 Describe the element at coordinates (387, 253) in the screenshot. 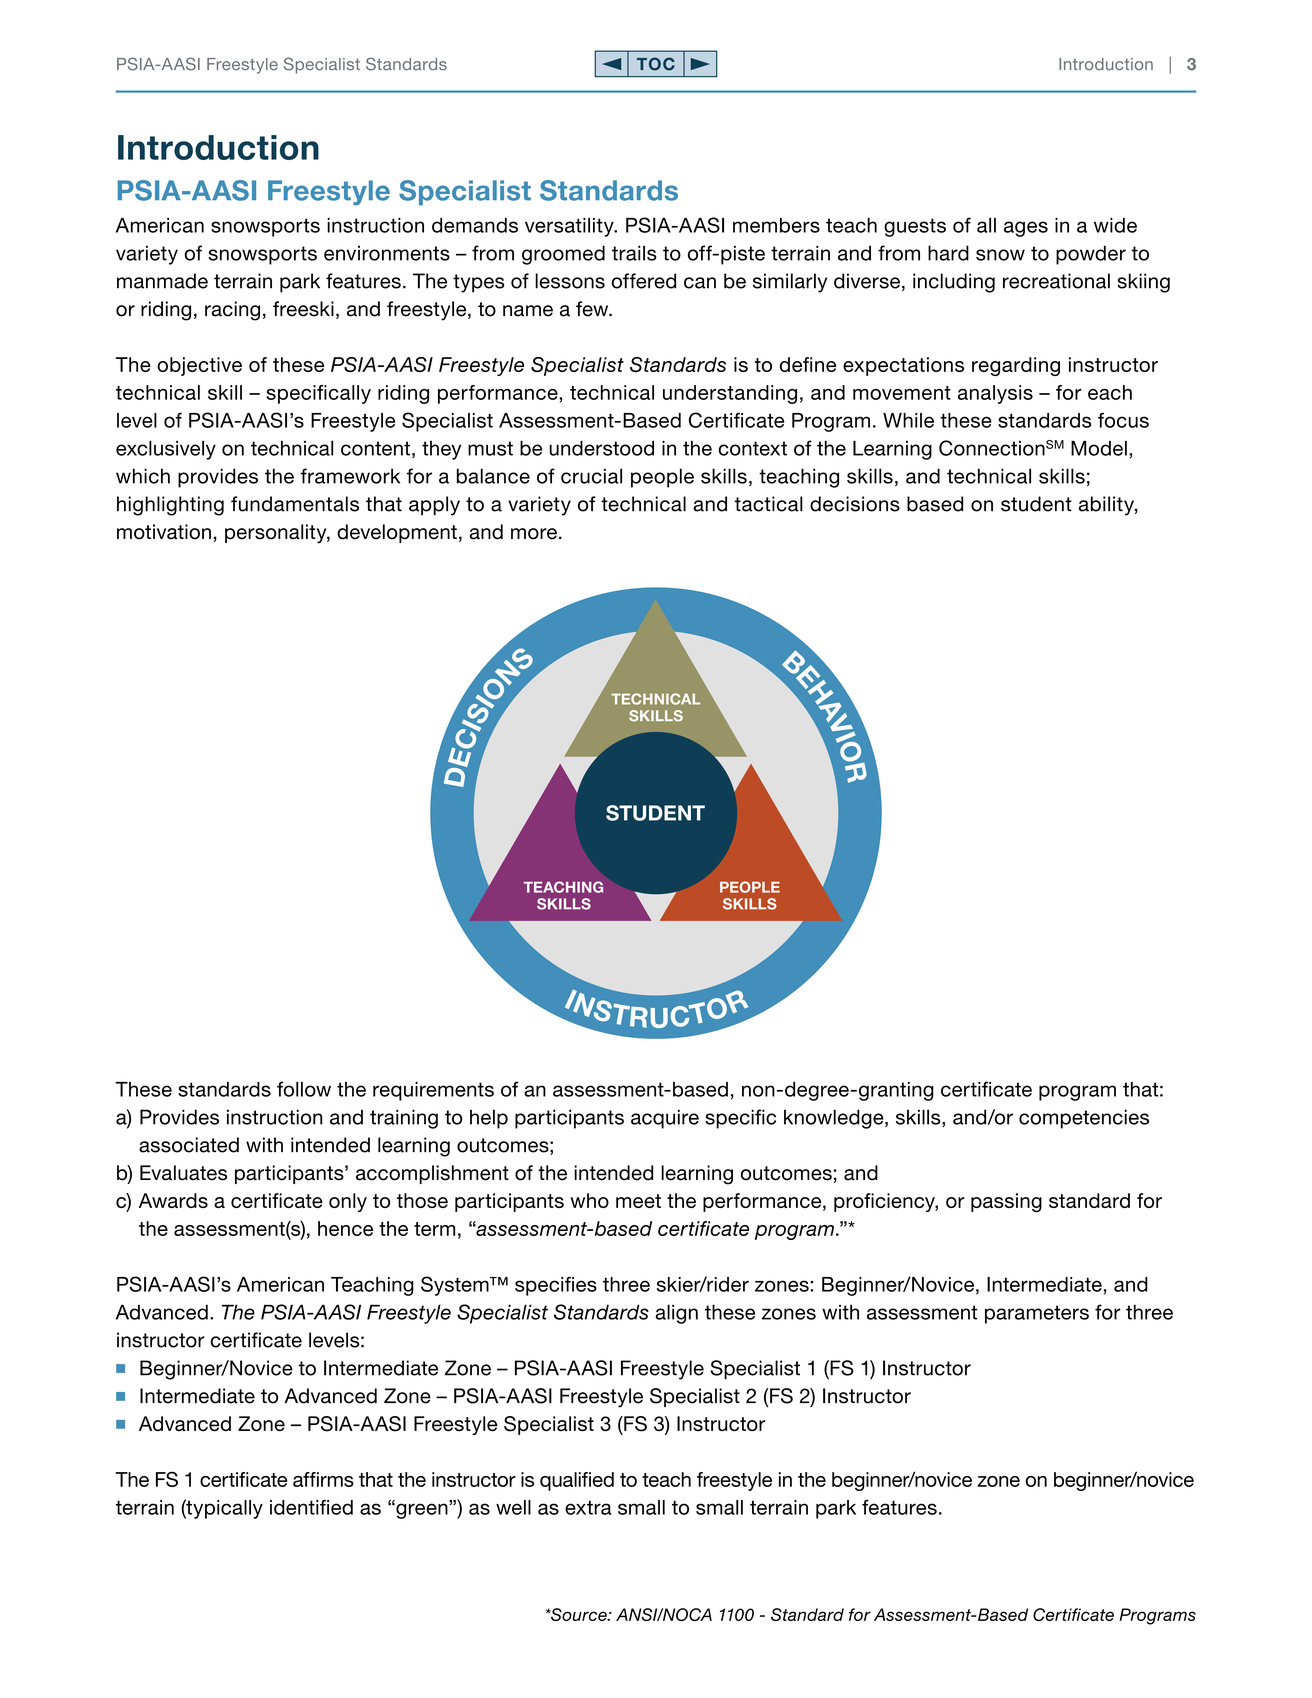

I see `environments` at that location.
